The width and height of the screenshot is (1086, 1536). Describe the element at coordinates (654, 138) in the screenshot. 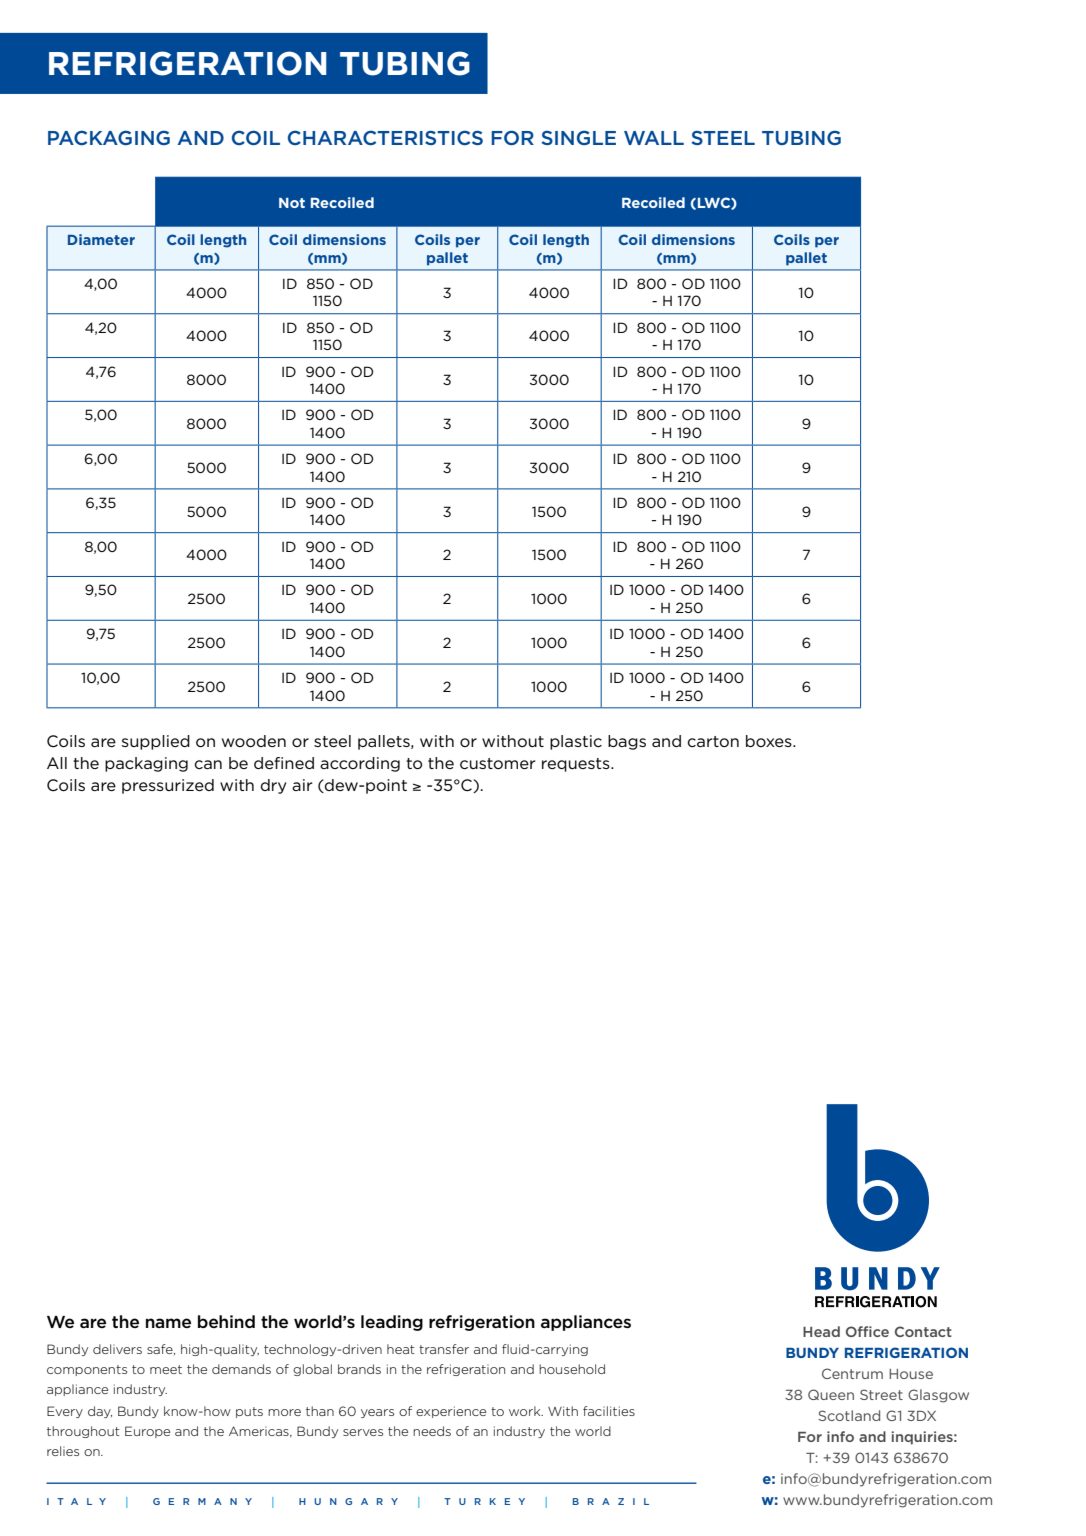

I see `WALL` at that location.
